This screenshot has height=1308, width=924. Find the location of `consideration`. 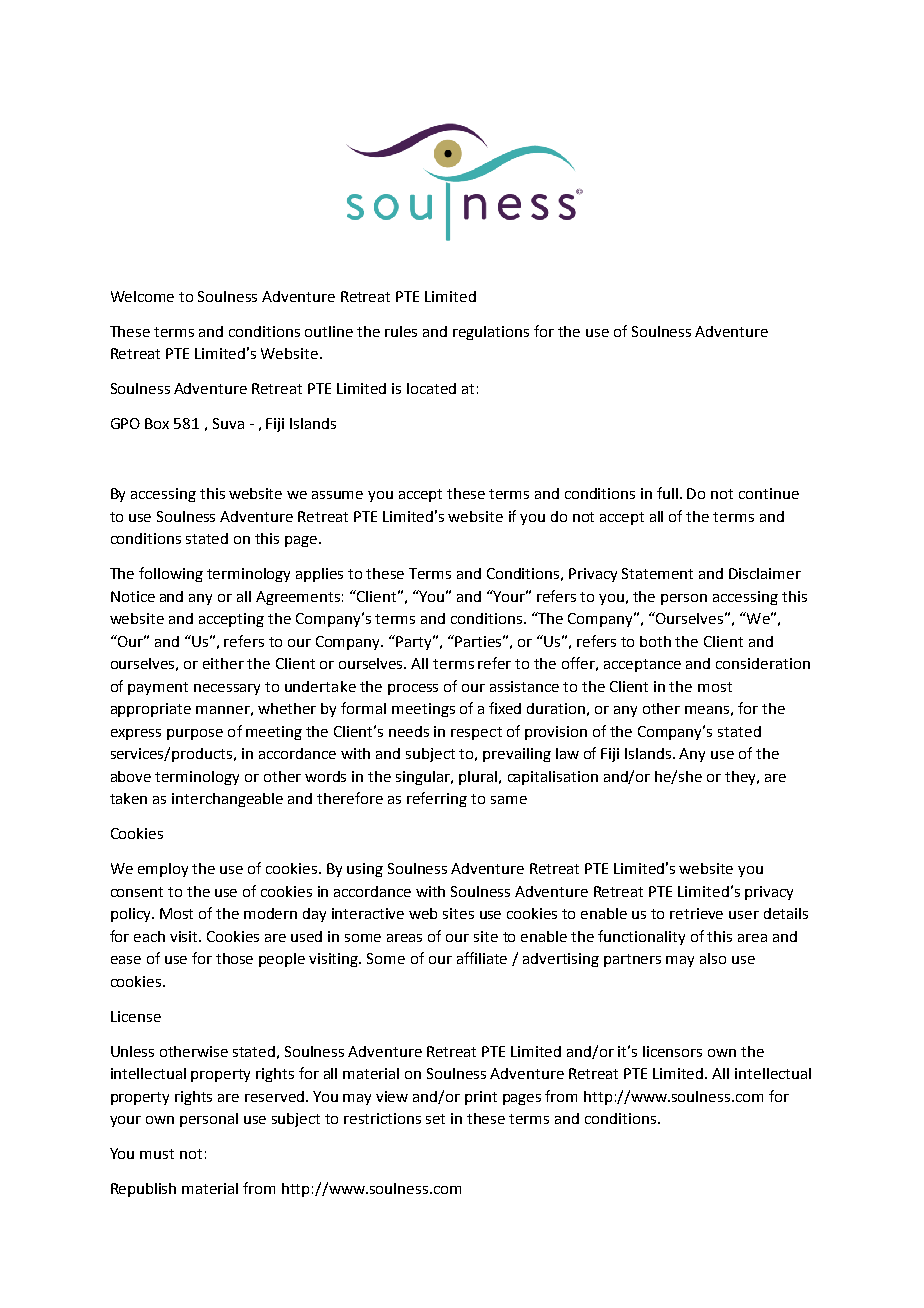

consideration is located at coordinates (763, 663).
